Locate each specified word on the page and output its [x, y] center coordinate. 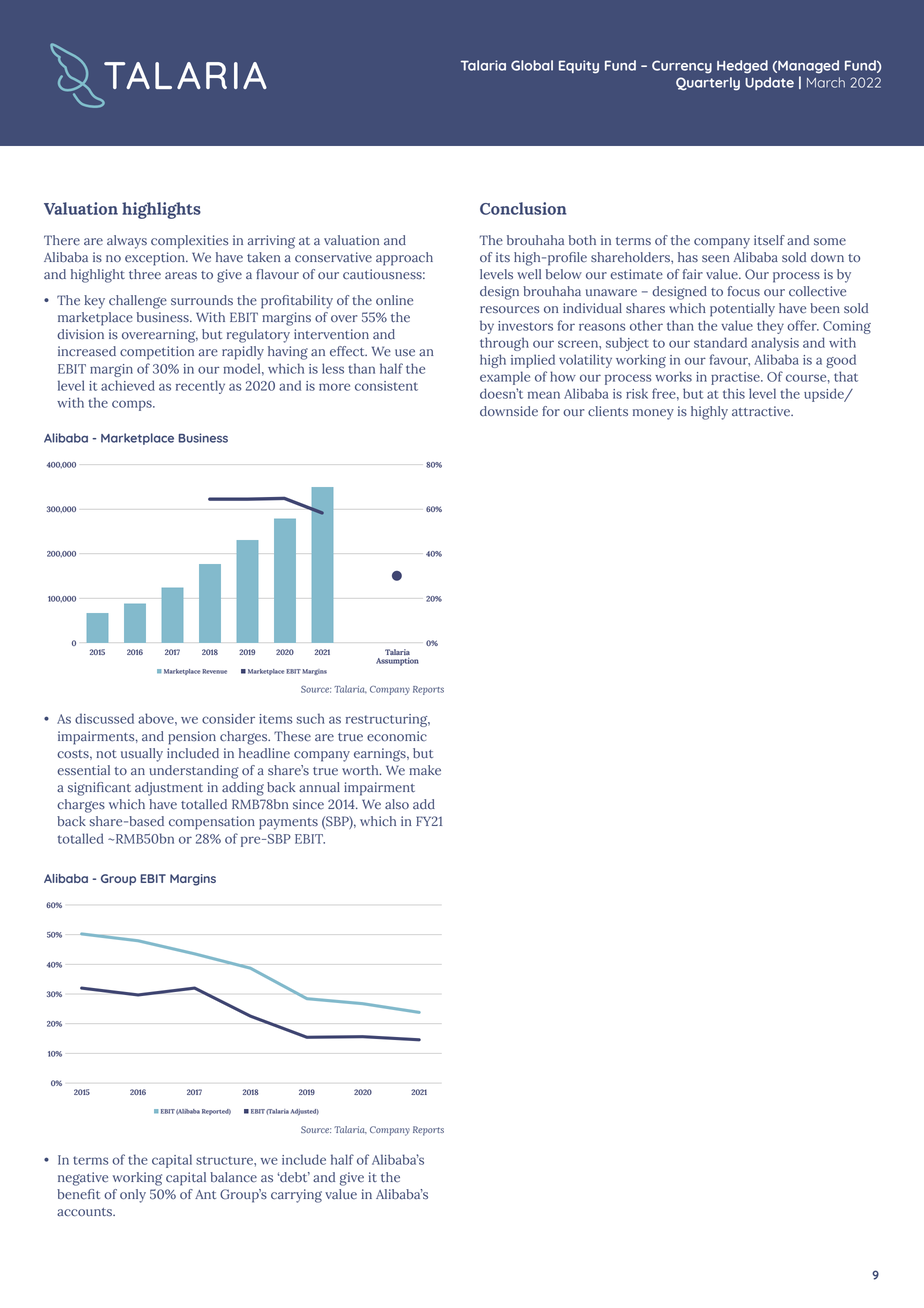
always [127, 242]
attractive [762, 411]
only [133, 1196]
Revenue [214, 671]
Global [532, 65]
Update [769, 83]
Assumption [397, 661]
